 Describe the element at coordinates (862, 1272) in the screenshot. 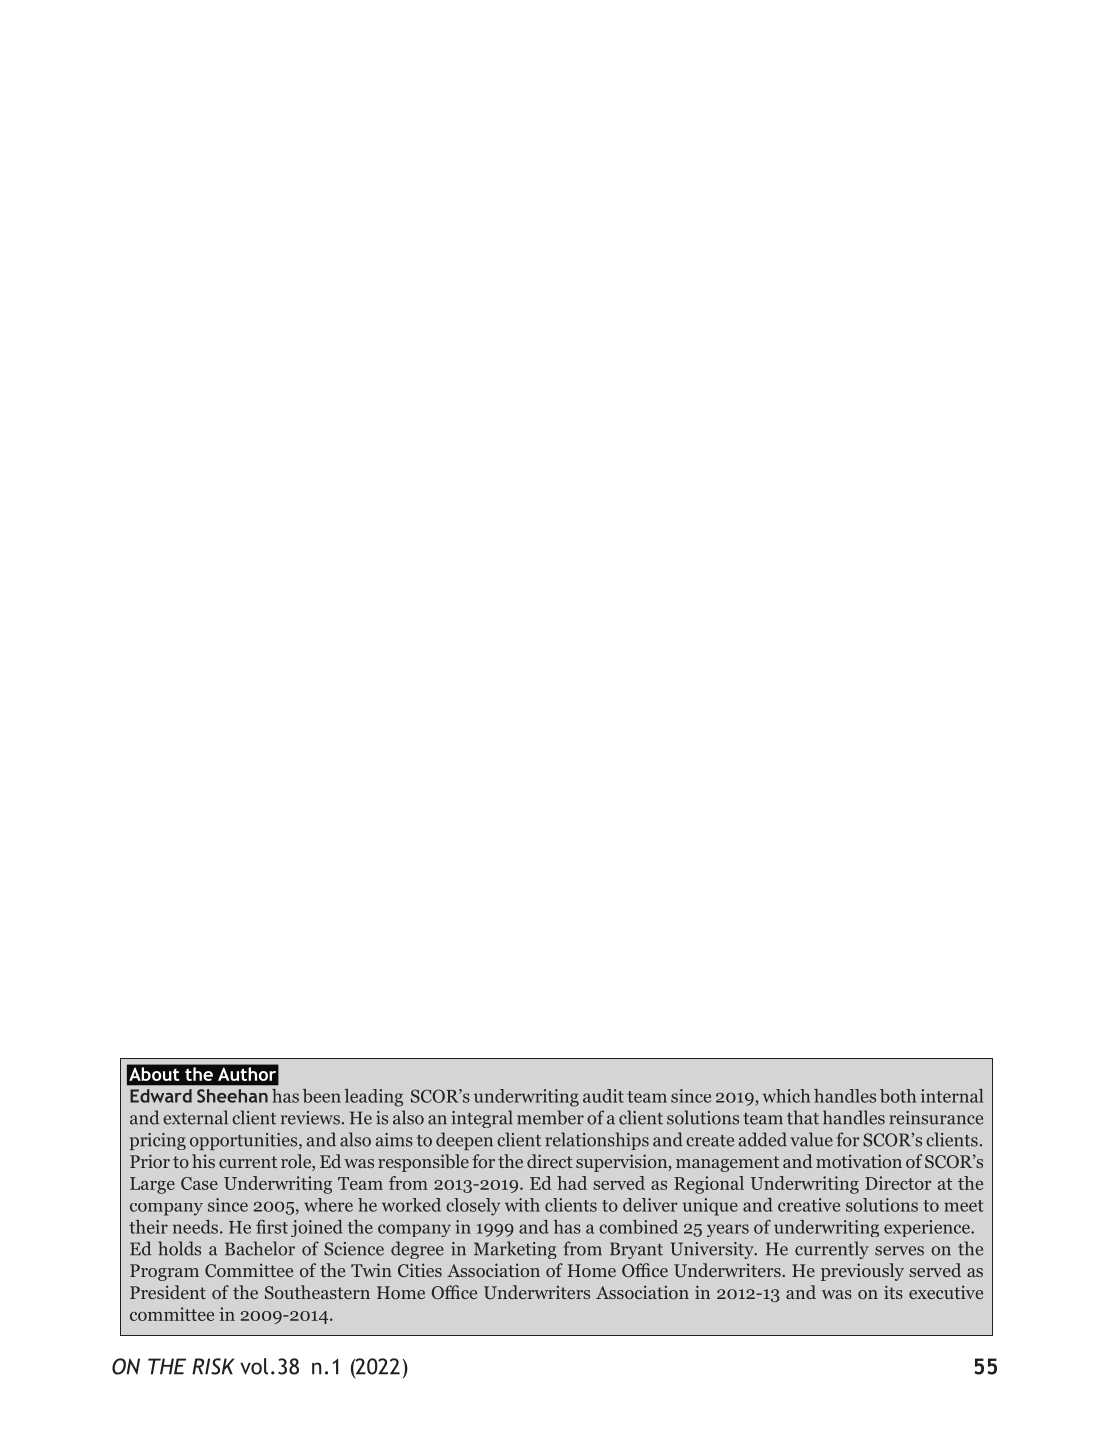

I see `previously` at that location.
